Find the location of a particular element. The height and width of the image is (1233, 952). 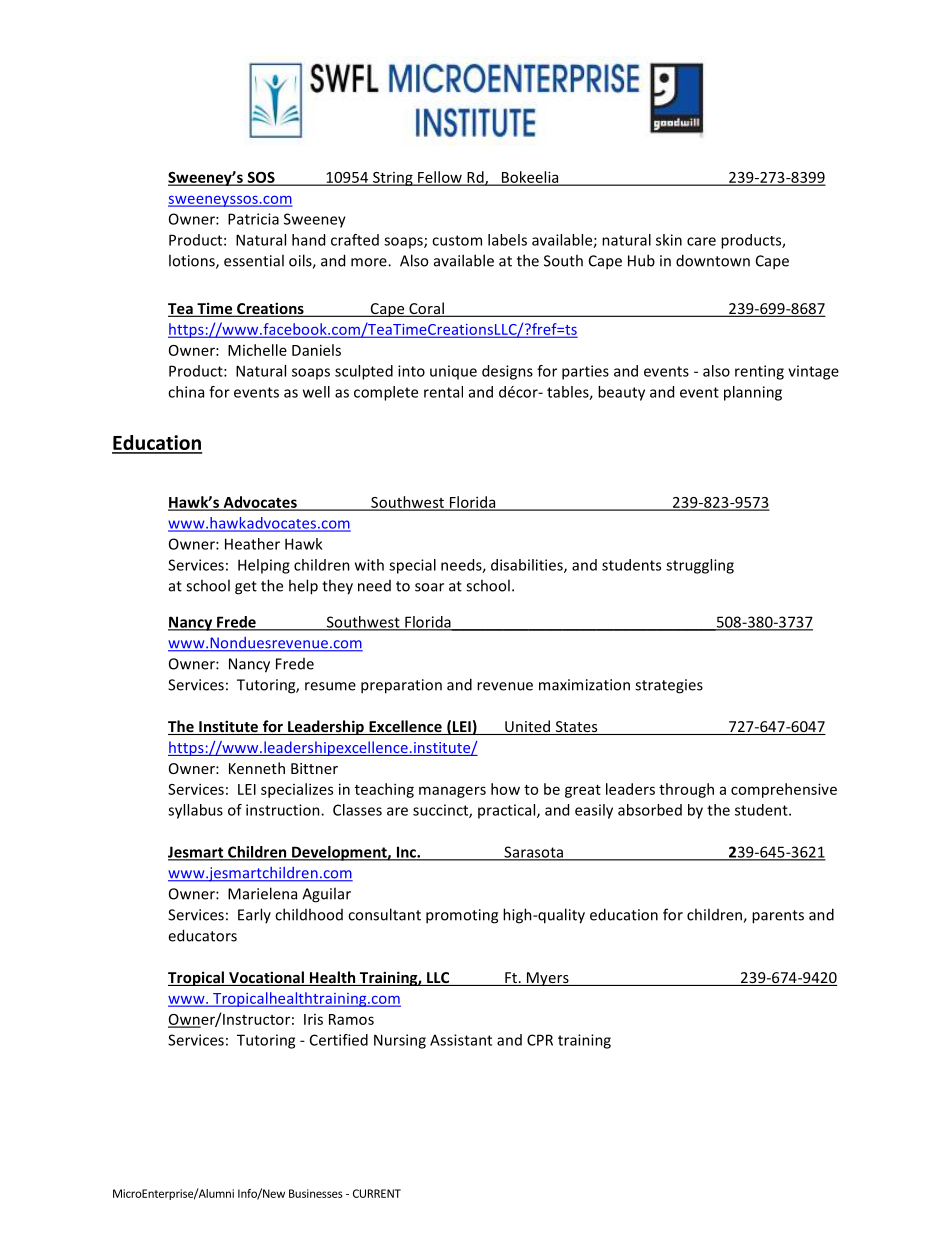

planning is located at coordinates (753, 393).
